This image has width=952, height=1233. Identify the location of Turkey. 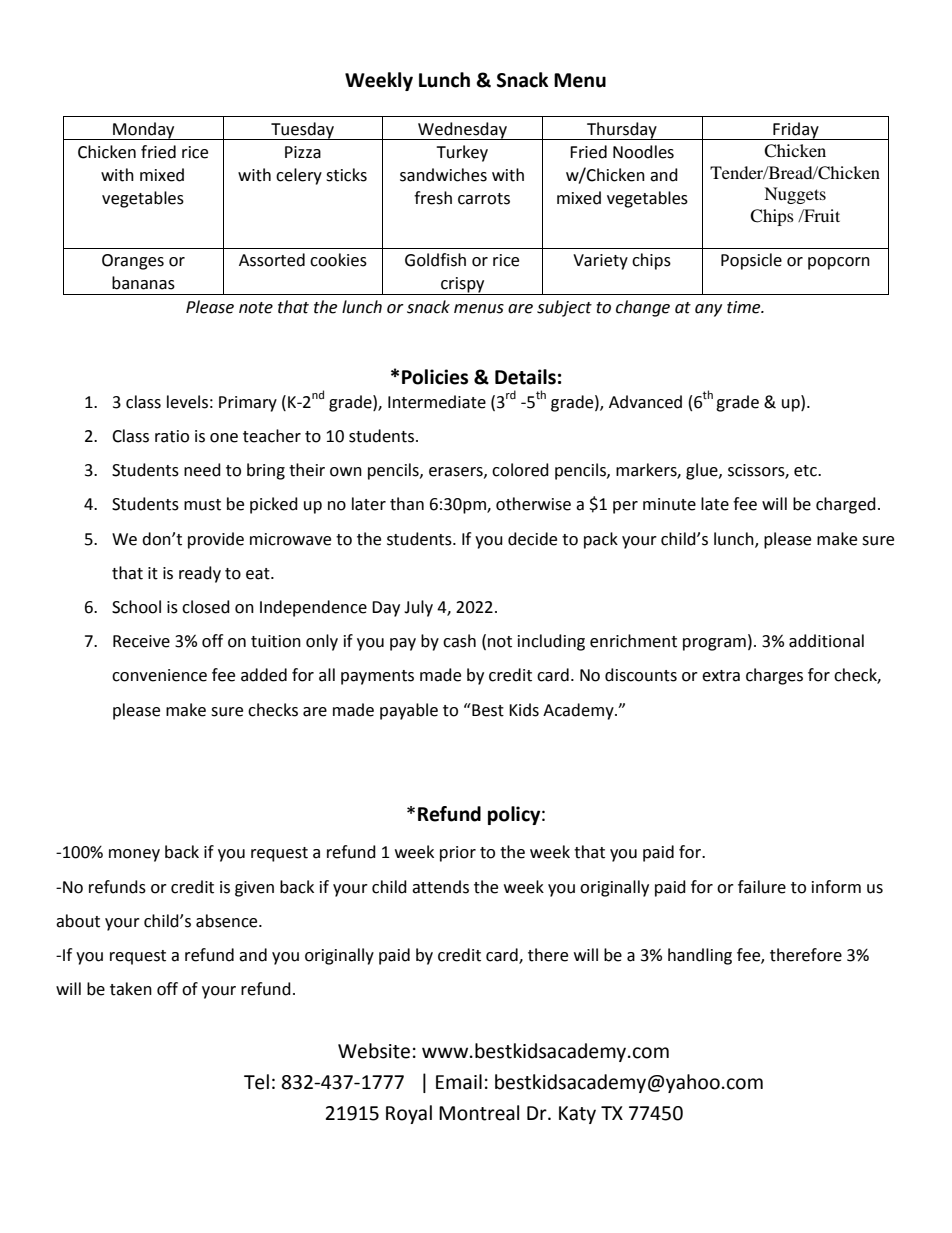
(462, 153).
